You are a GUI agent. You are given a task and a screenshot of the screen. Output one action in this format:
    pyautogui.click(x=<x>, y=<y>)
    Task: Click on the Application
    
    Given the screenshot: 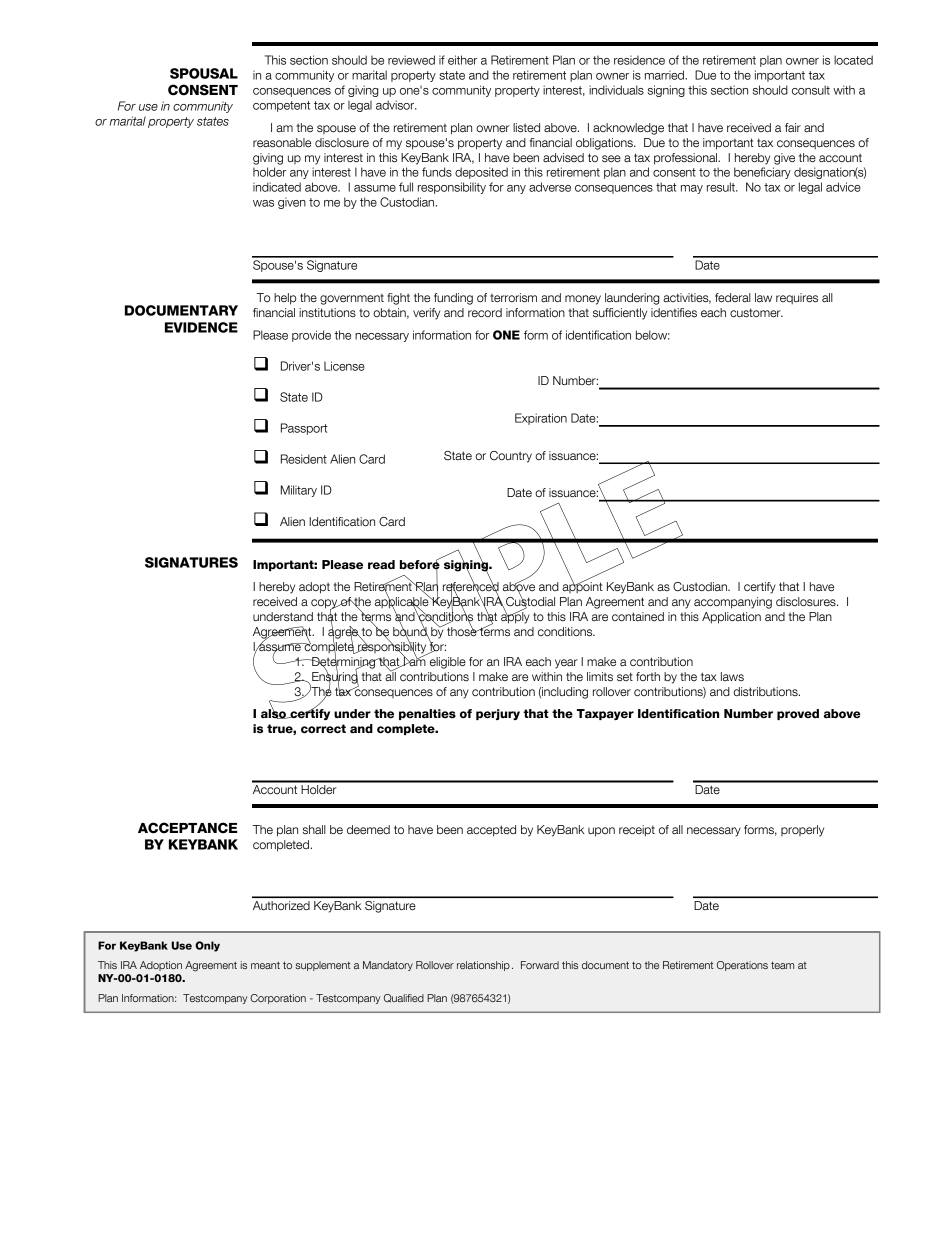 What is the action you would take?
    pyautogui.click(x=731, y=618)
